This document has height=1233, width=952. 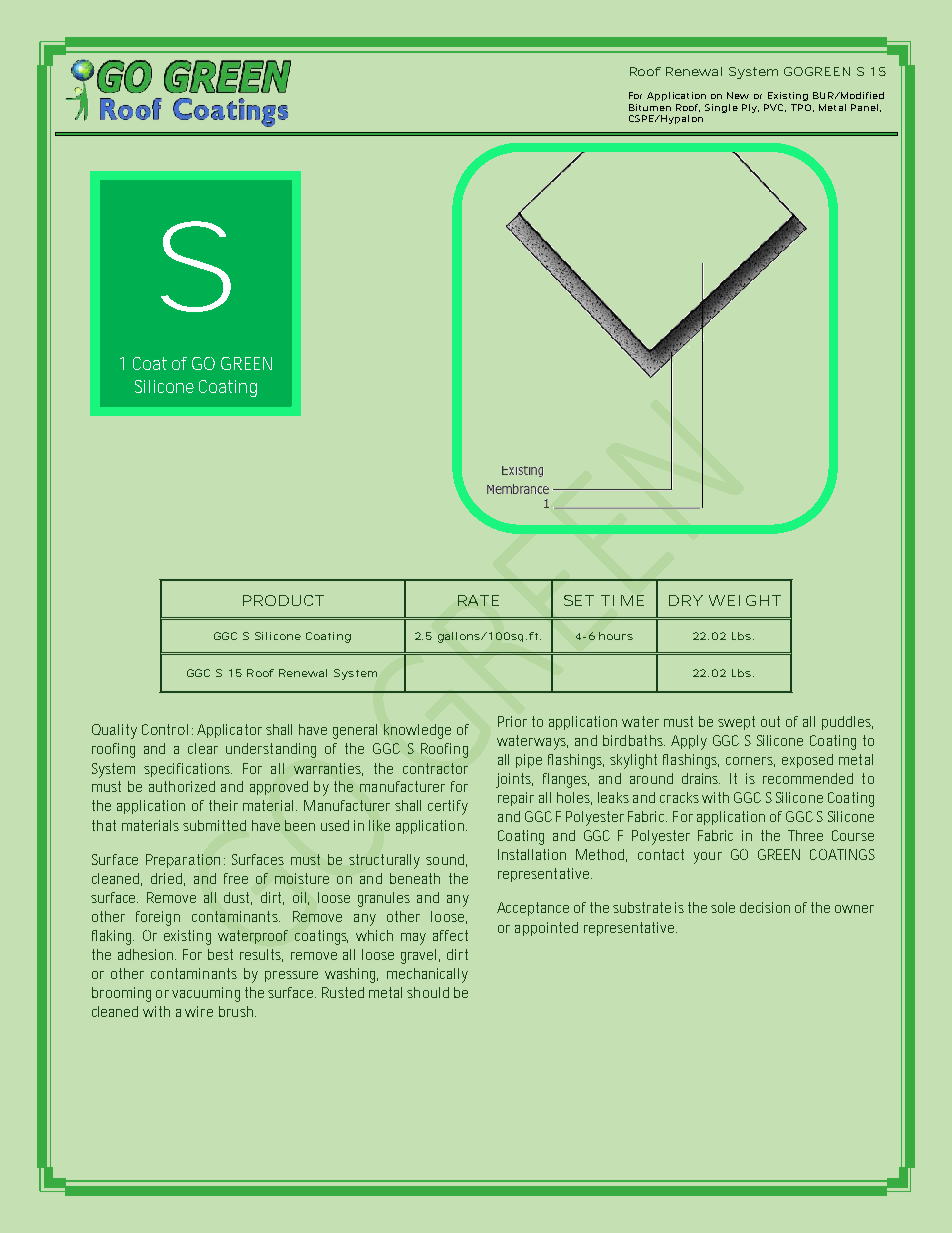 I want to click on should, so click(x=428, y=992).
